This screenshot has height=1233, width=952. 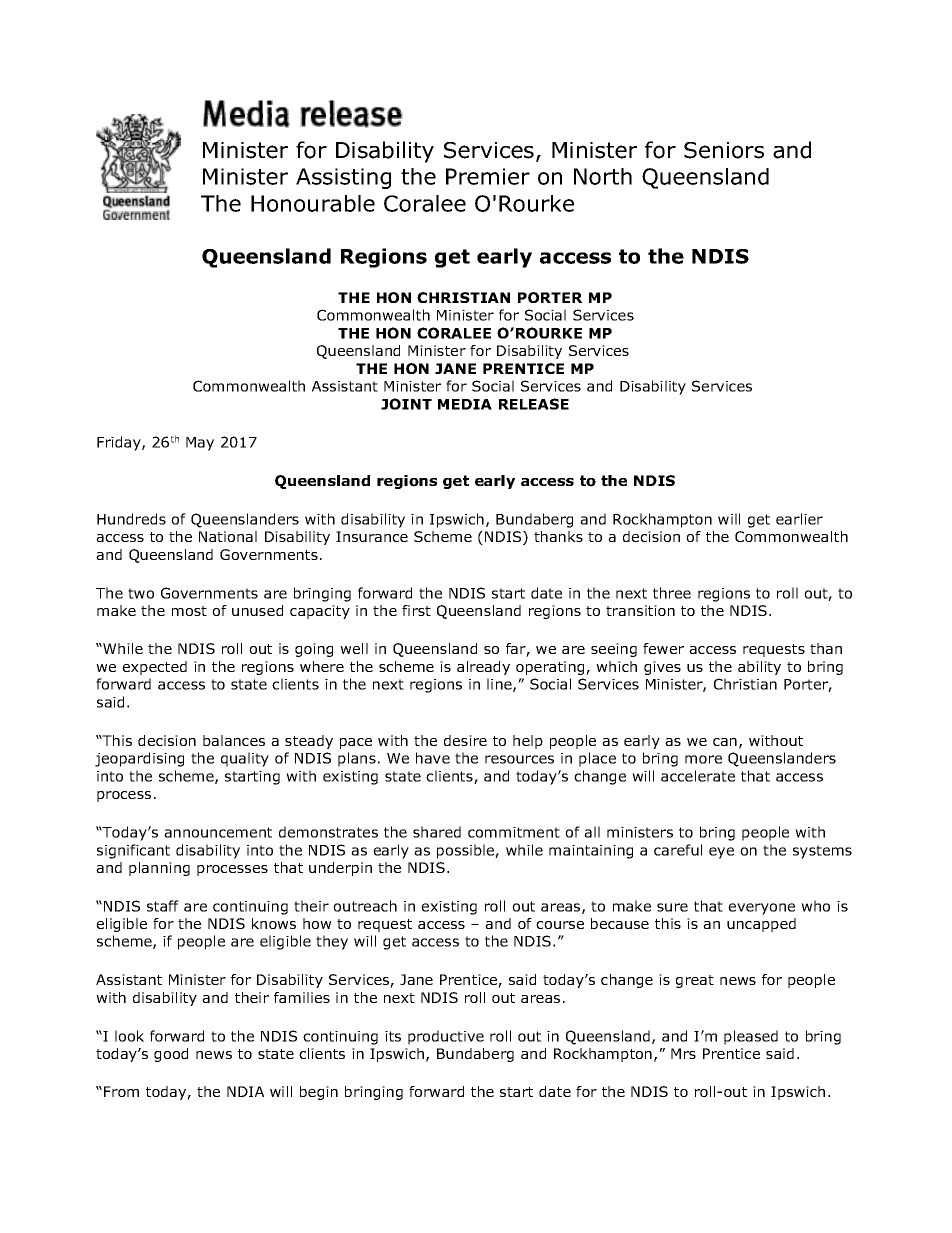 I want to click on Seniors, so click(x=724, y=150).
